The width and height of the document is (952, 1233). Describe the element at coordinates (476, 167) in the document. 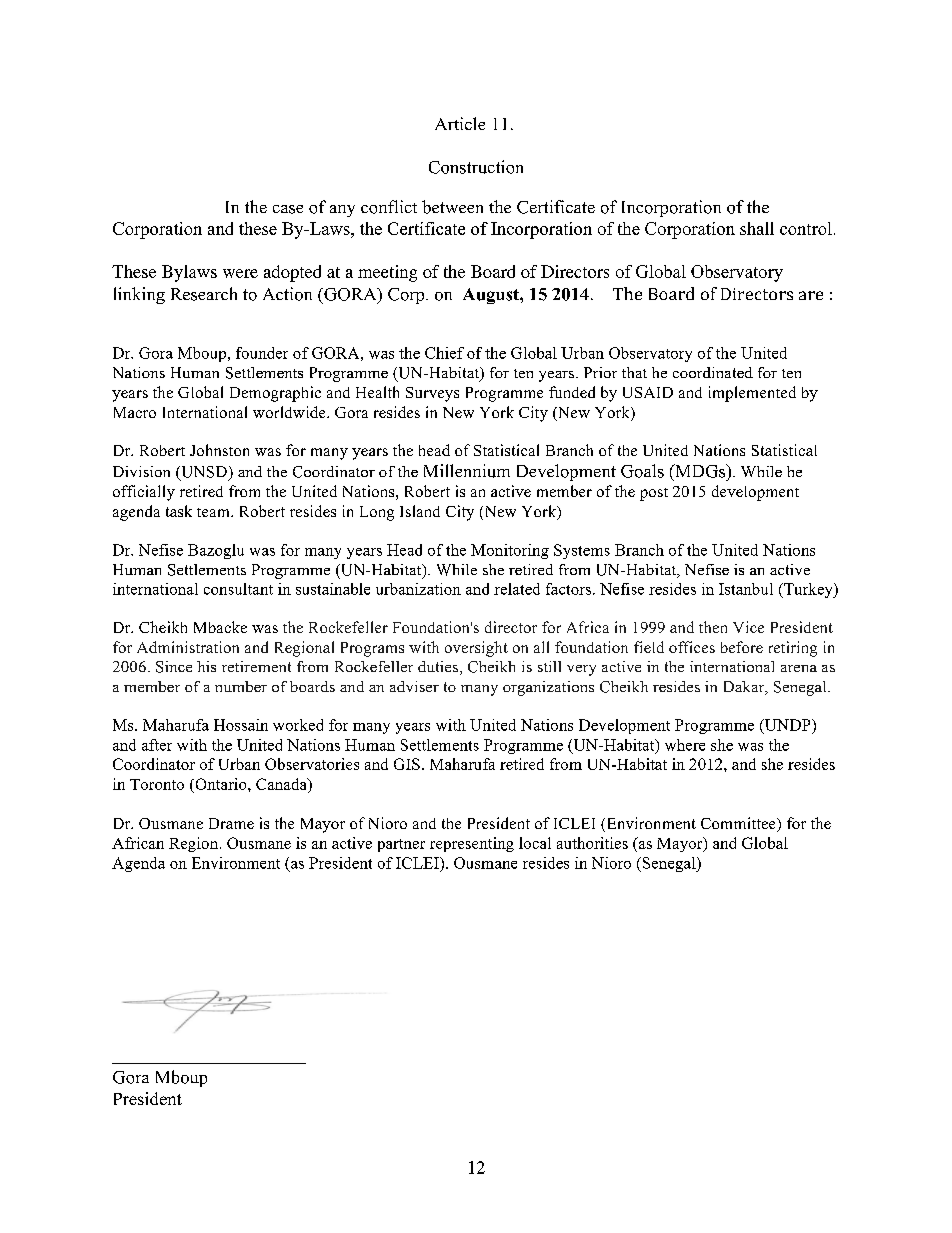

I see `Construction` at that location.
